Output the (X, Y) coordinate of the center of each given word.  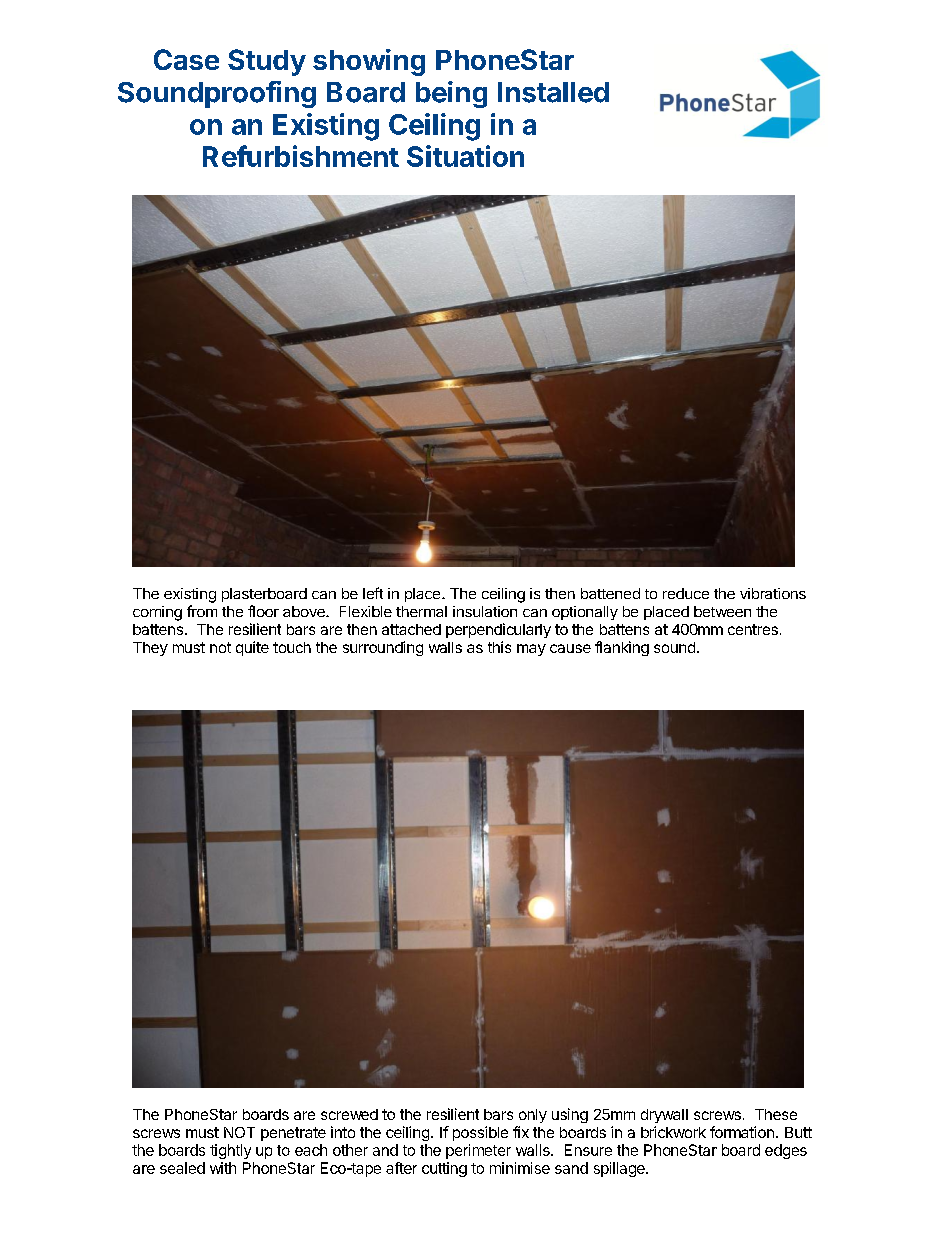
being (451, 94)
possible (480, 1133)
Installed (553, 92)
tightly (230, 1151)
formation (742, 1132)
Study (267, 62)
